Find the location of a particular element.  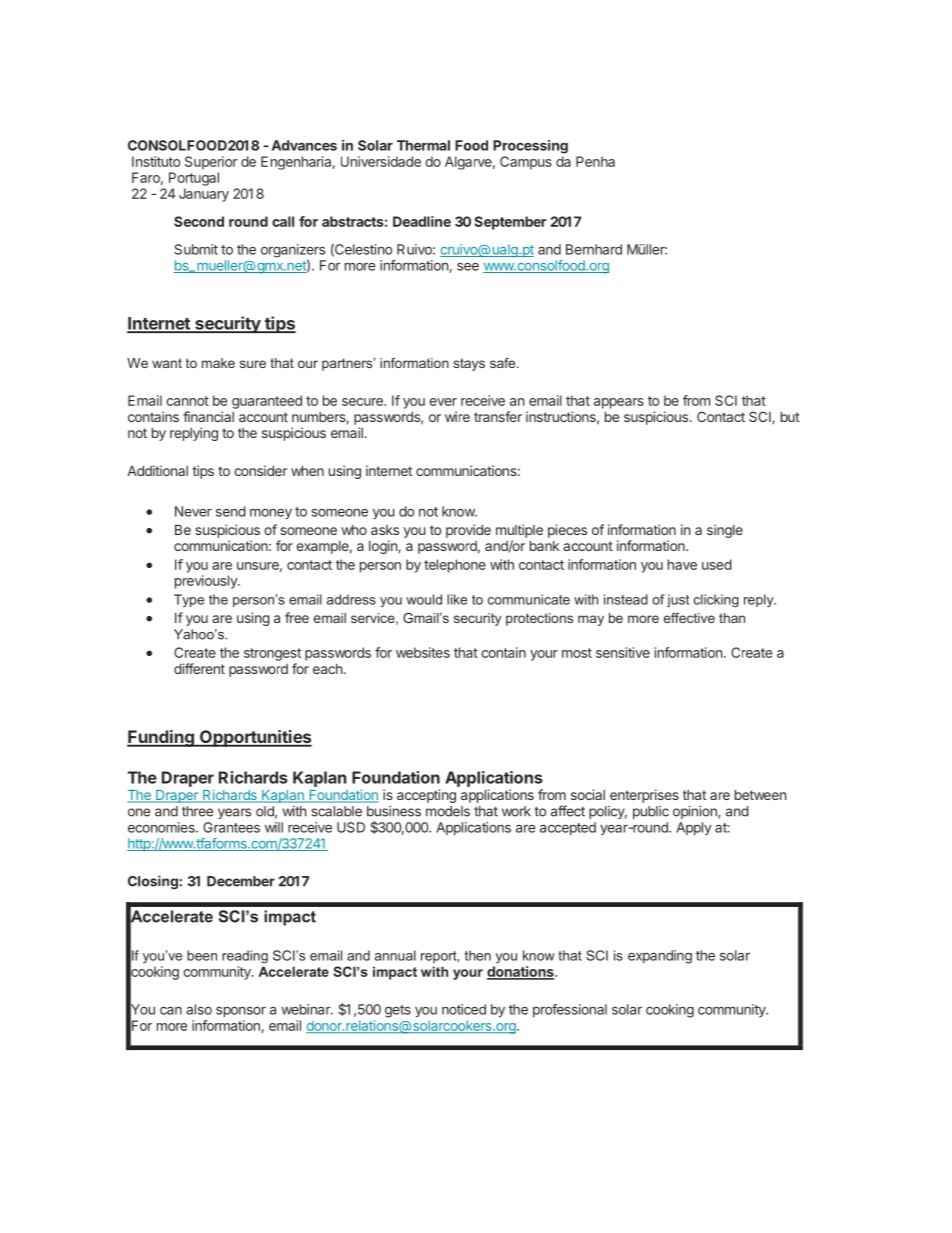

but is located at coordinates (790, 417).
